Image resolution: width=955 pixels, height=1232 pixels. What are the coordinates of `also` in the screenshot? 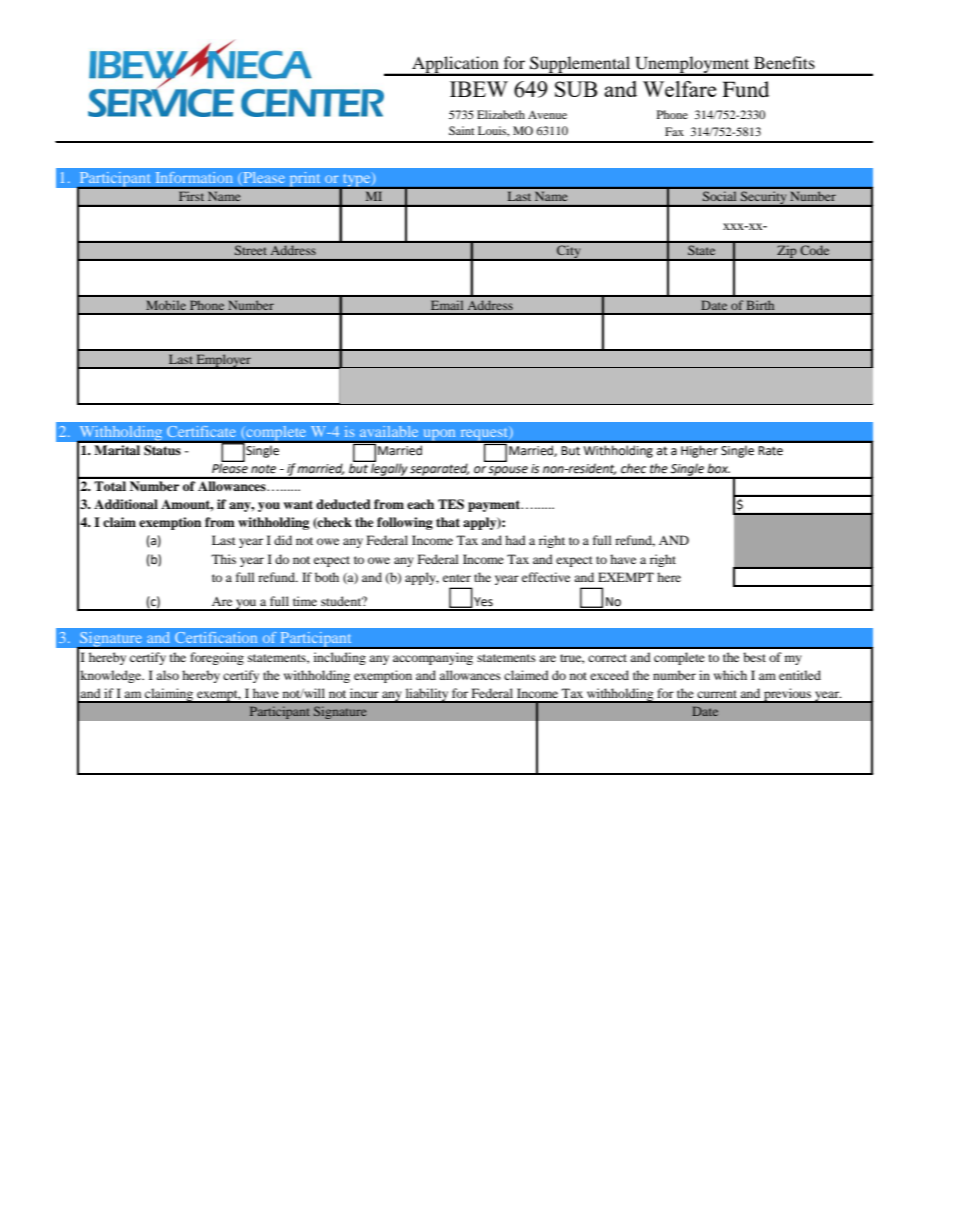 It's located at (167, 675).
